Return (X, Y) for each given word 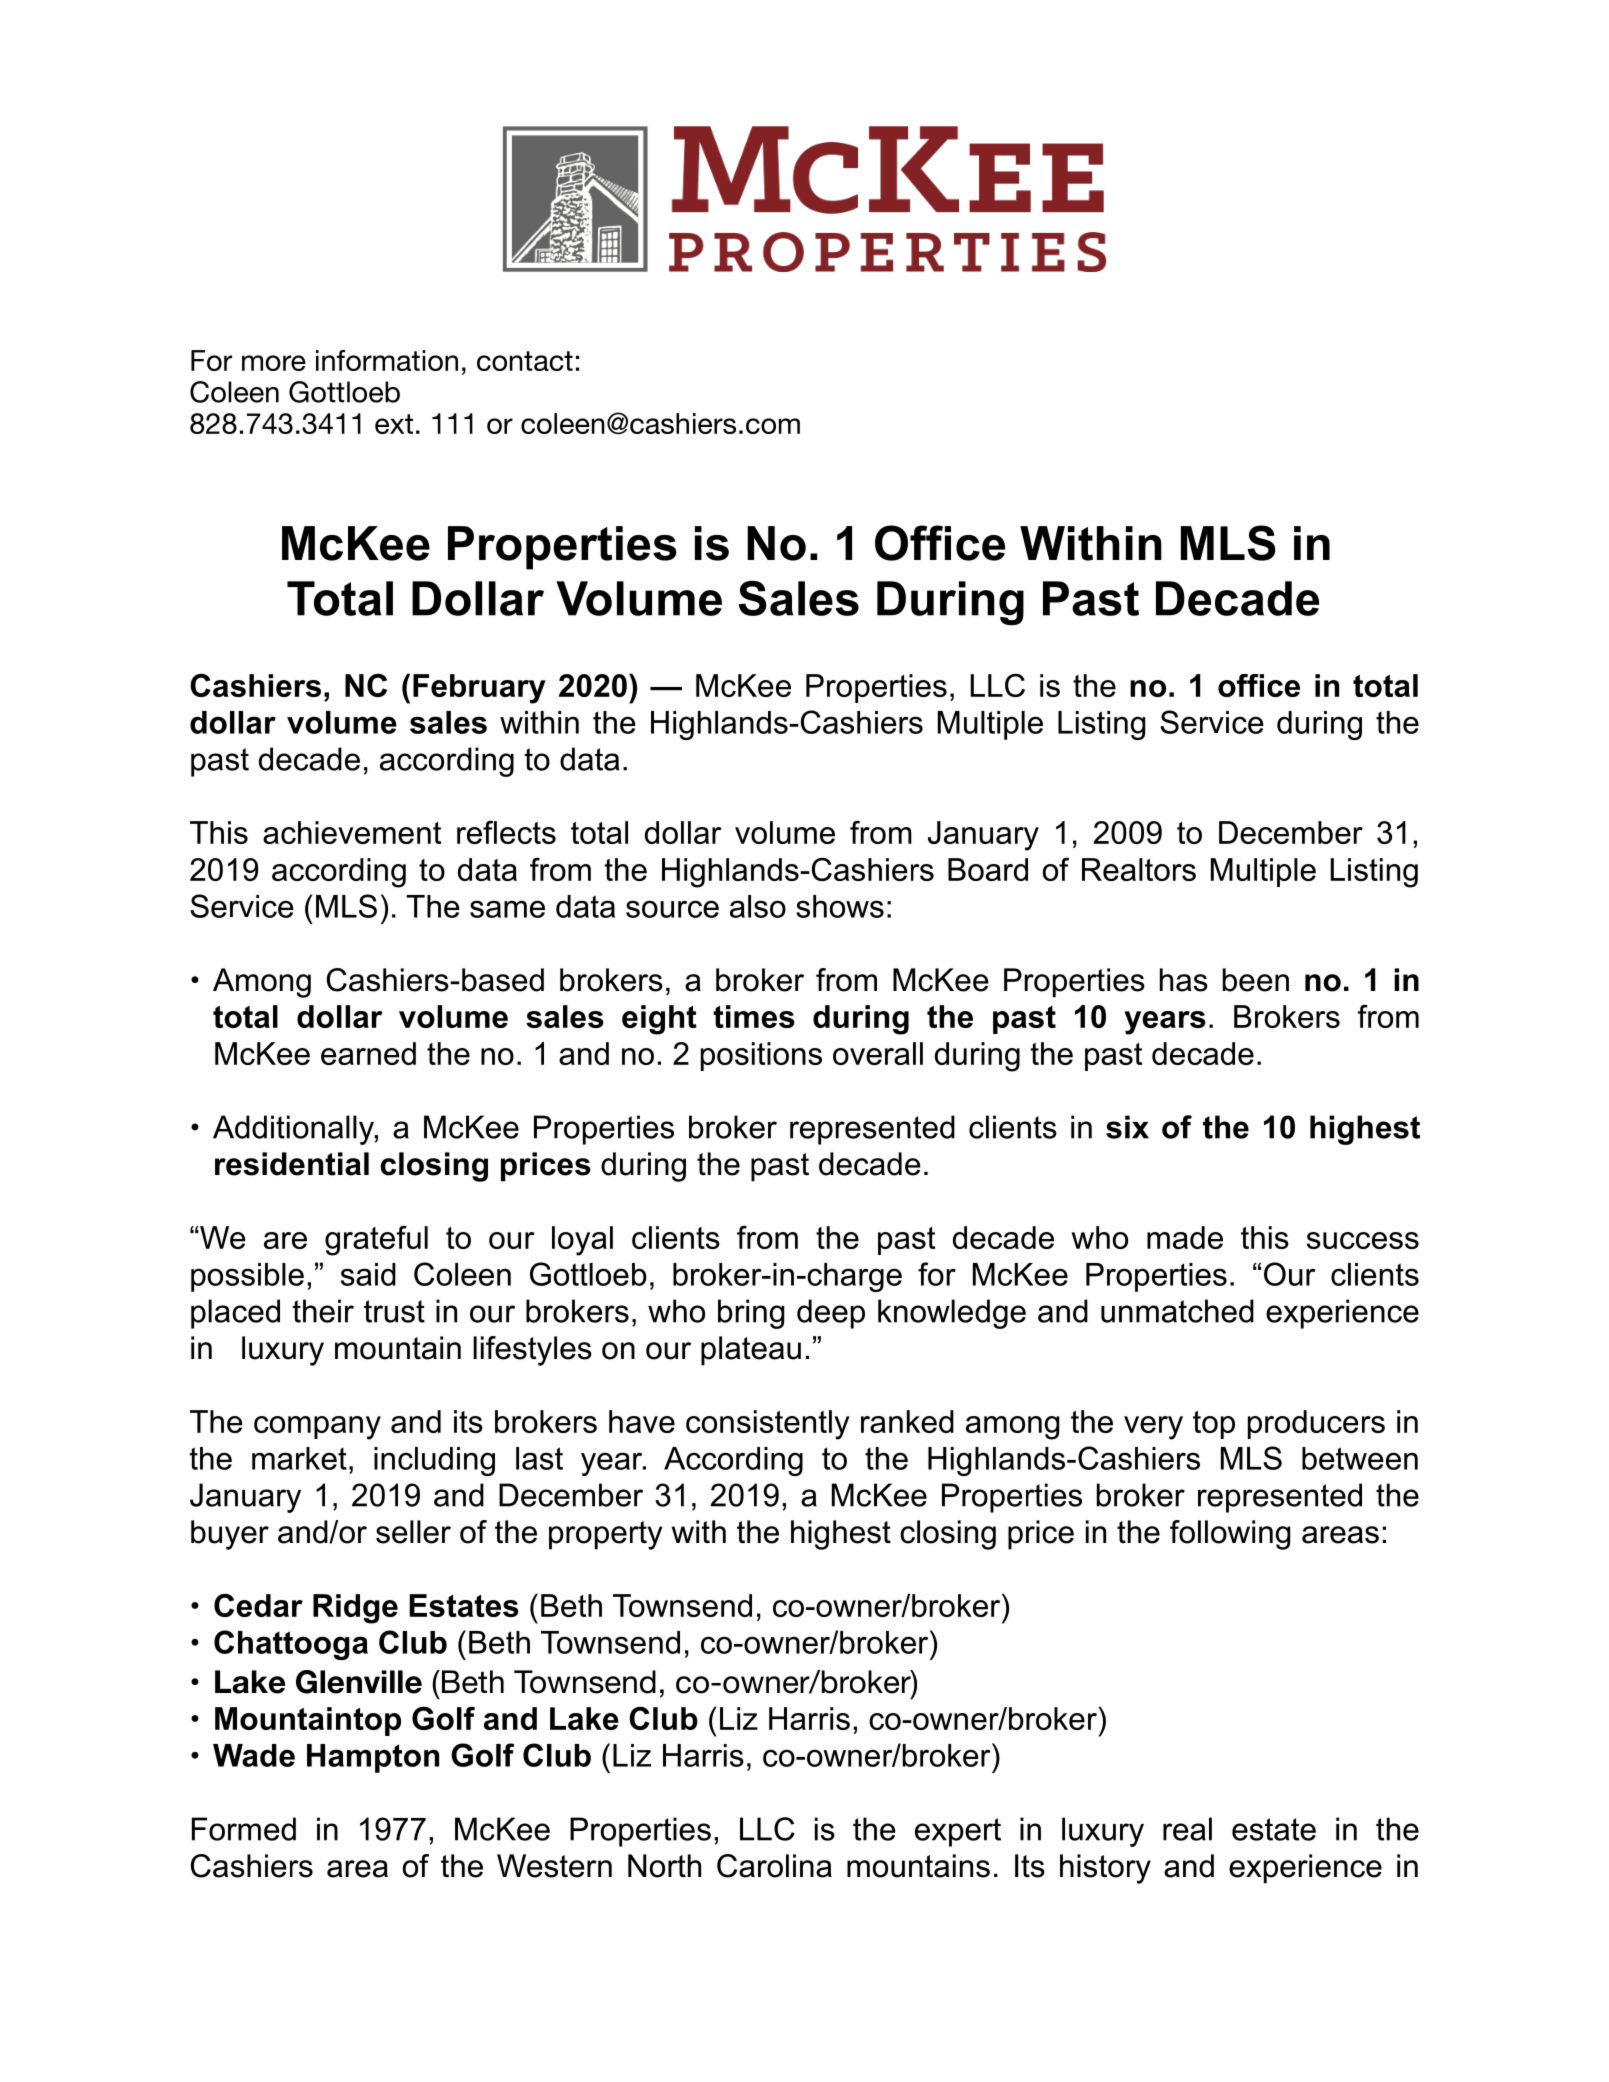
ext (394, 424)
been (1256, 980)
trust (394, 1311)
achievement (352, 832)
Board (988, 869)
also (758, 906)
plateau (751, 1351)
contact (525, 361)
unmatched (1177, 1311)
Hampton (373, 1758)
